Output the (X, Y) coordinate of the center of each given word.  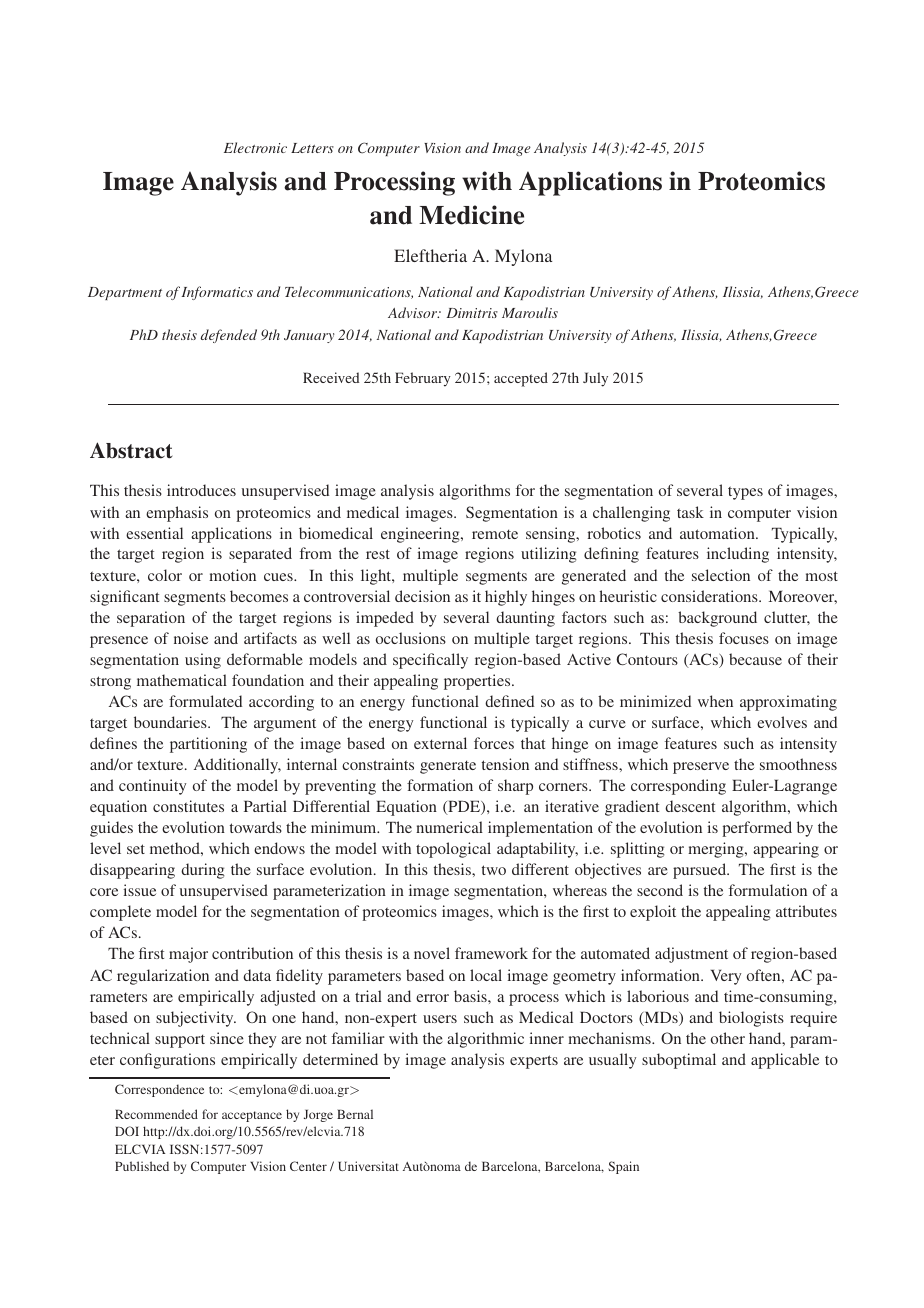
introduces (201, 490)
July (595, 379)
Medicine (471, 215)
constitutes (188, 806)
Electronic (255, 147)
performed (757, 829)
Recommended (156, 1114)
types (745, 493)
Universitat (368, 1166)
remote (495, 534)
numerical (449, 827)
